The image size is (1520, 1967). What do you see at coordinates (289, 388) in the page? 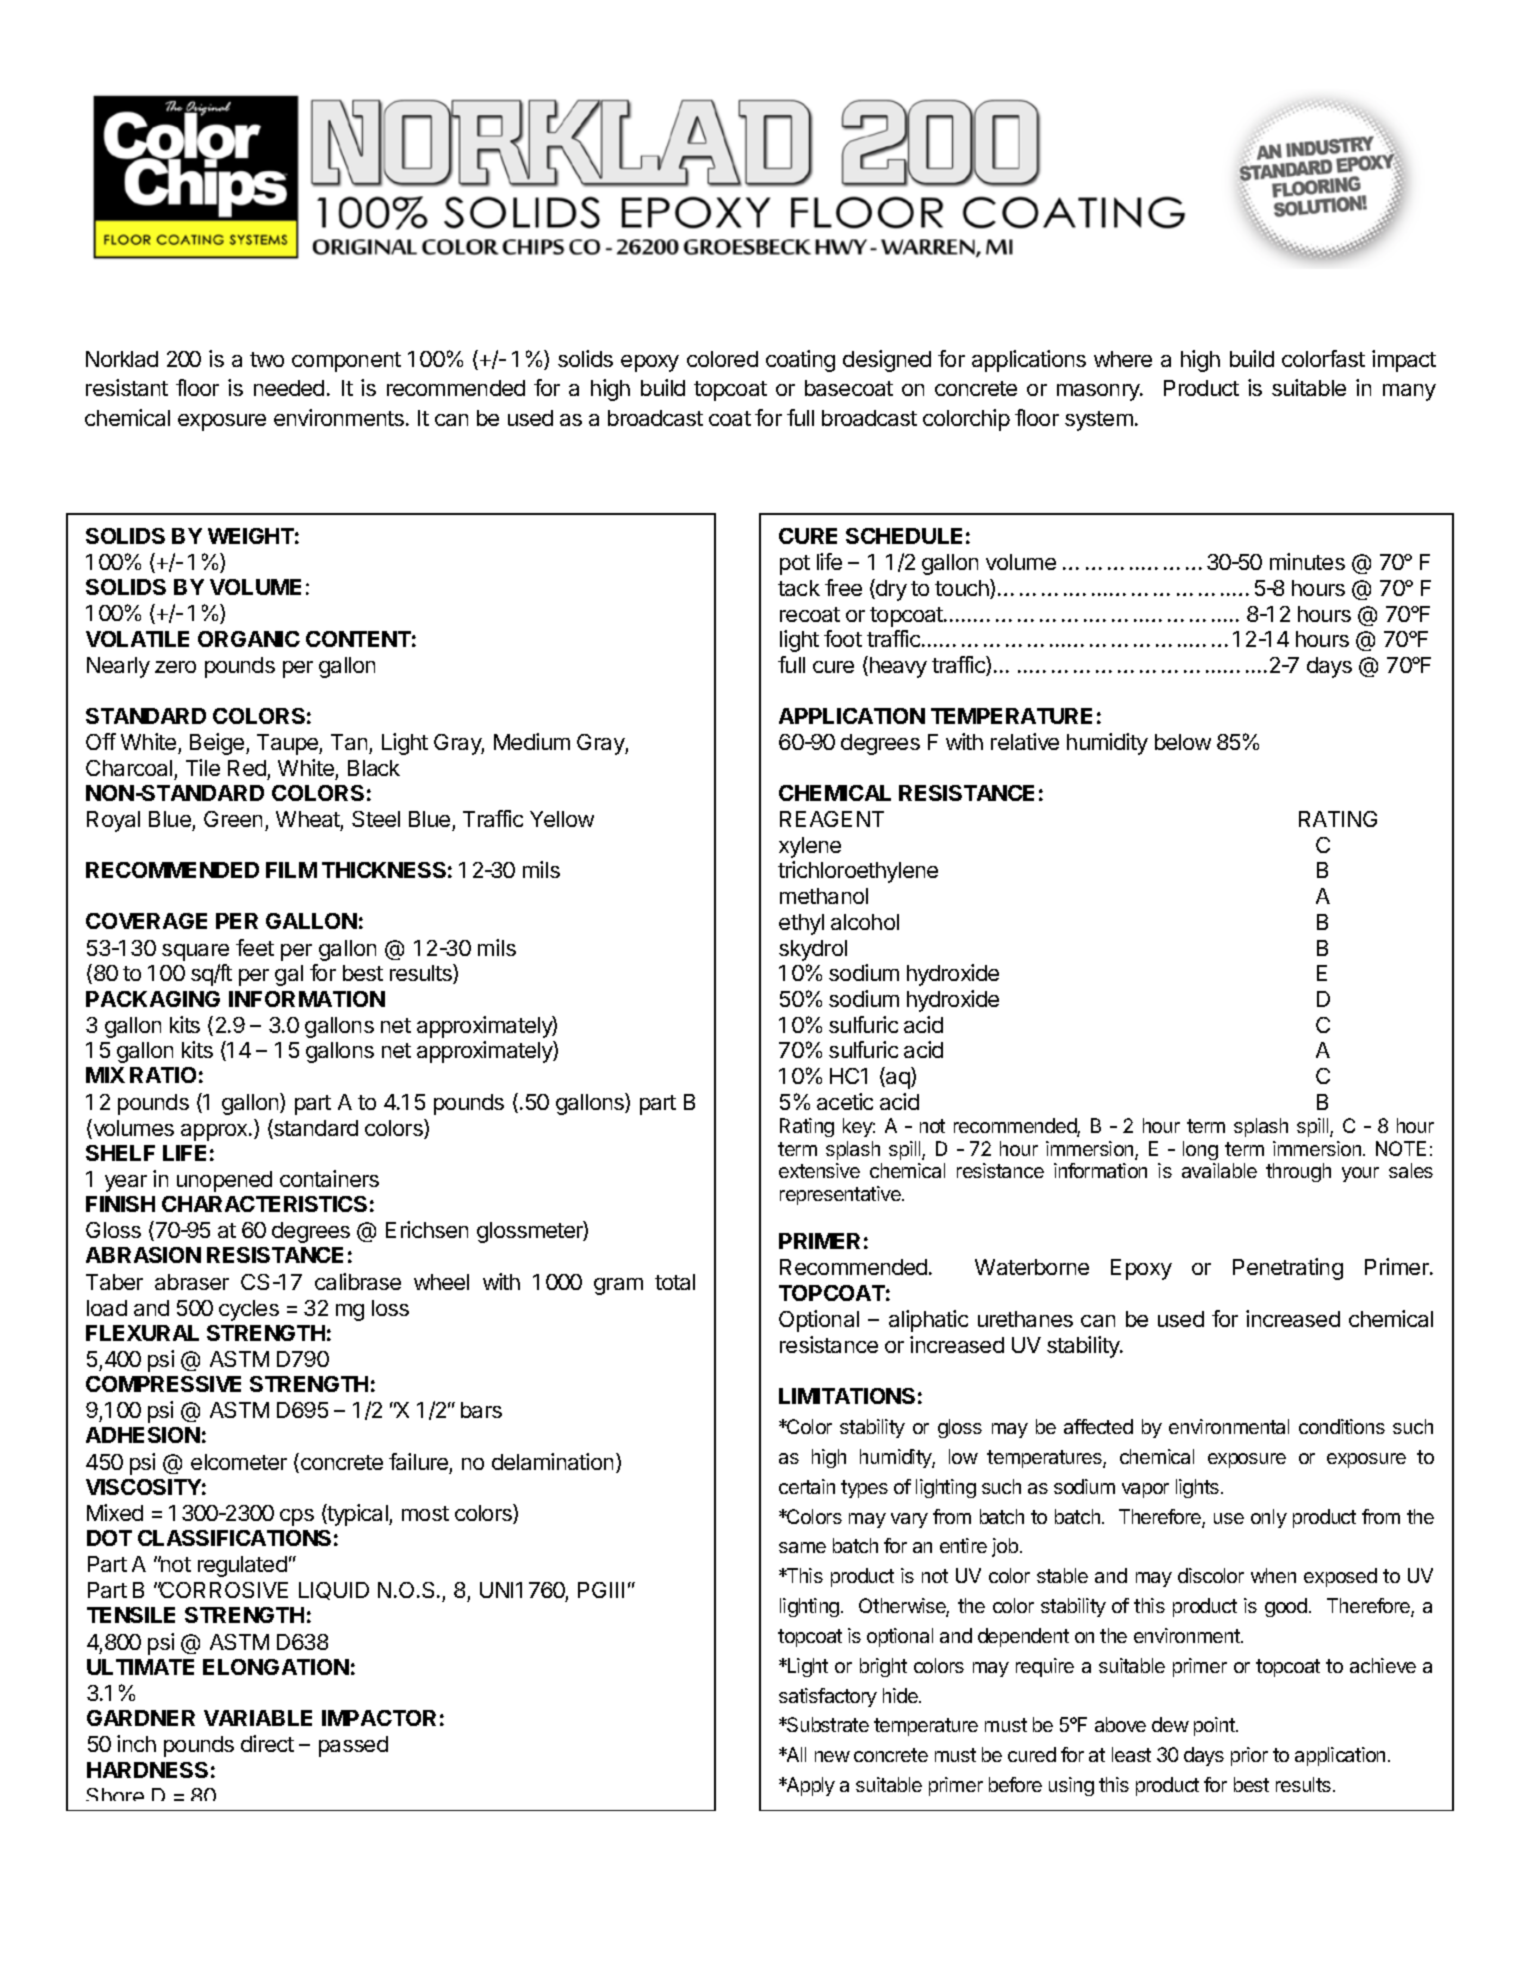
I see `needed` at bounding box center [289, 388].
